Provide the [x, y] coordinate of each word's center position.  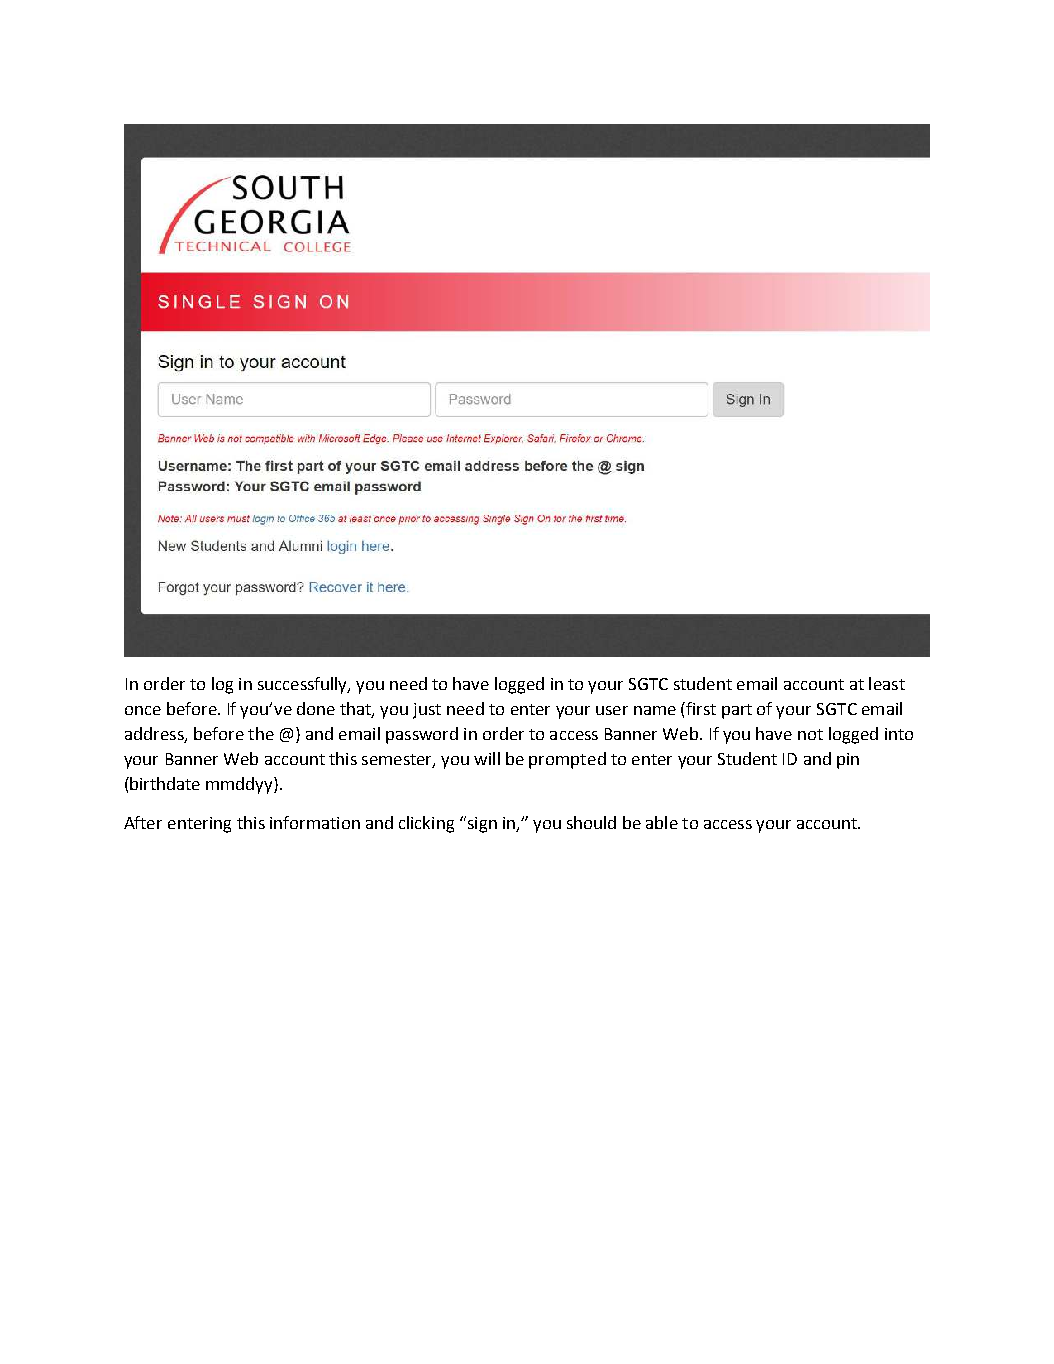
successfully [303, 685]
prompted [567, 760]
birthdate [165, 783]
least [887, 683]
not [810, 734]
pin [848, 761]
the [261, 733]
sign [481, 824]
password [422, 735]
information [315, 822]
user [612, 710]
